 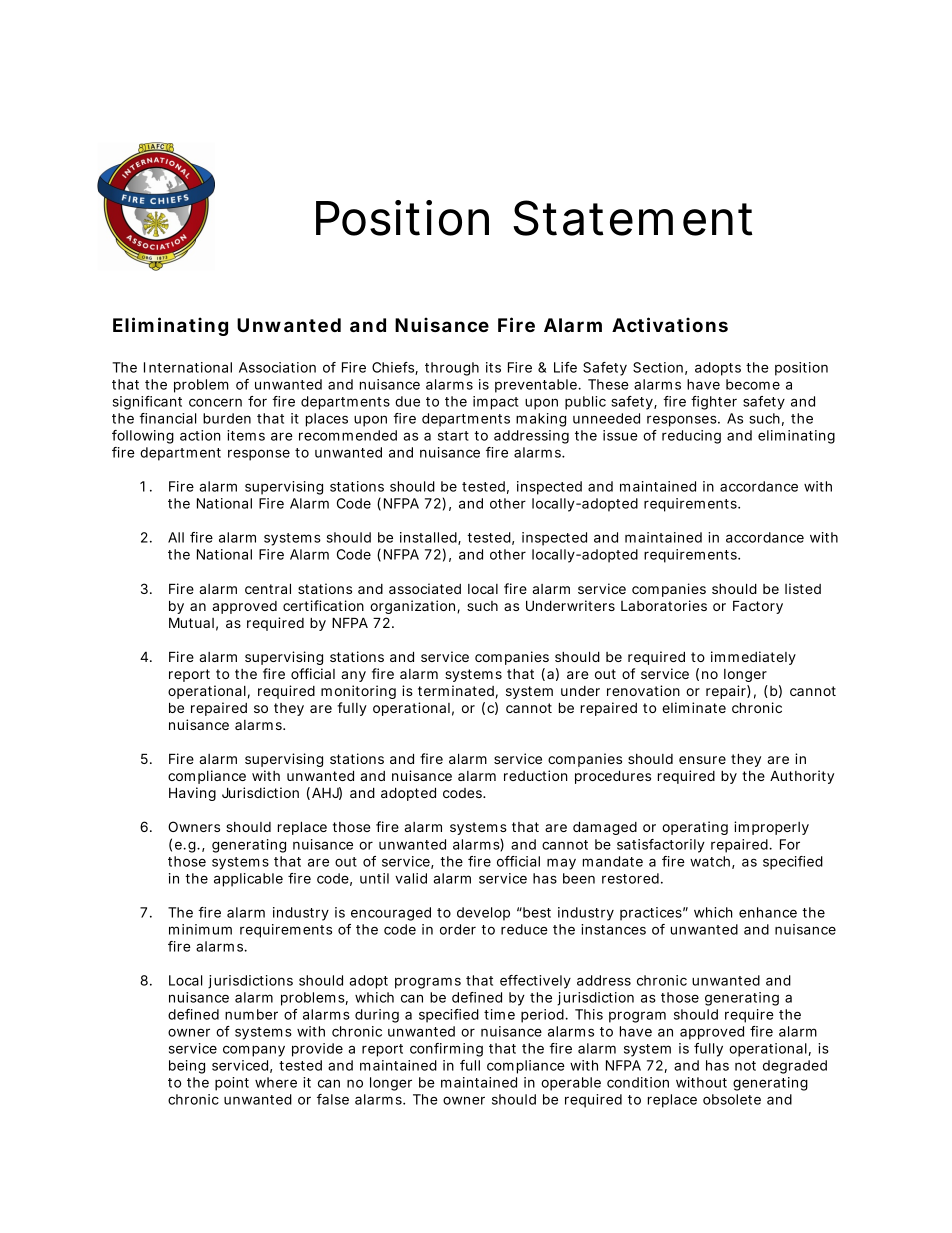 What do you see at coordinates (768, 912) in the page?
I see `enhance` at bounding box center [768, 912].
